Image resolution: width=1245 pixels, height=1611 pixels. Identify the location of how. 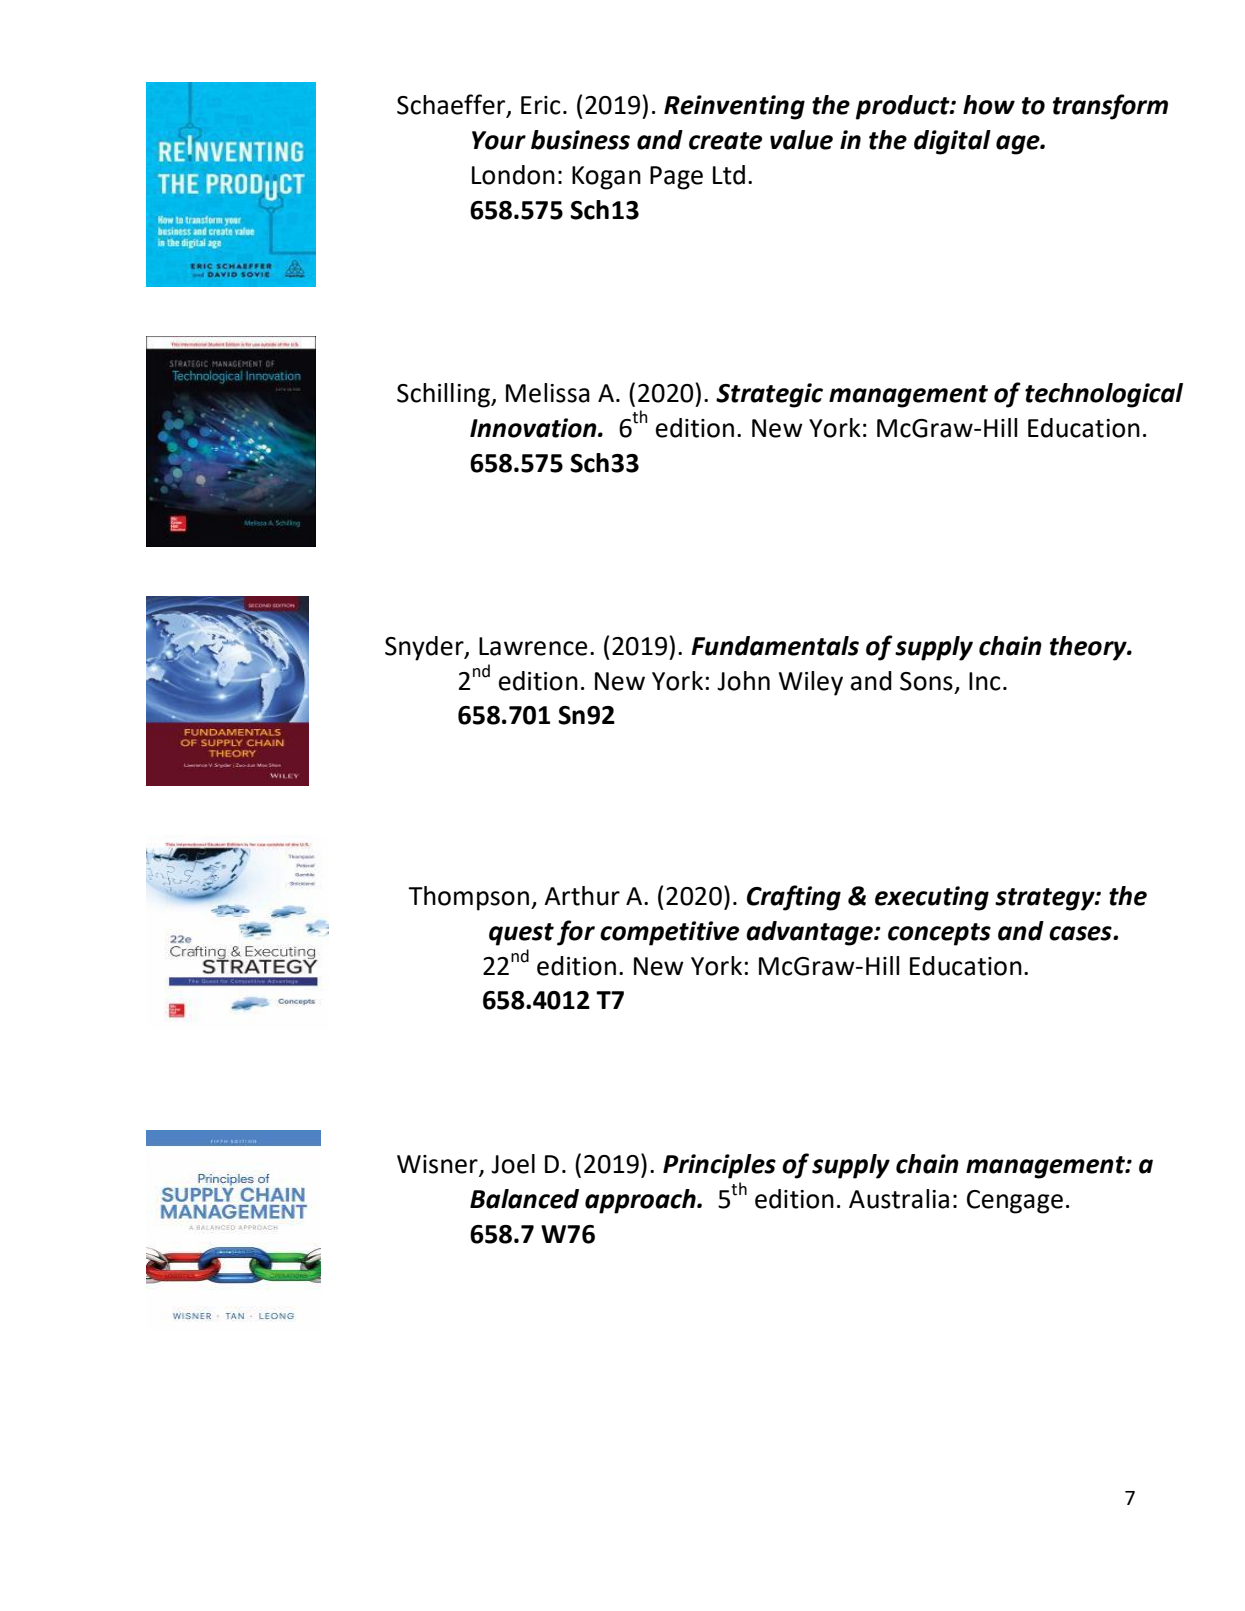
(989, 105).
